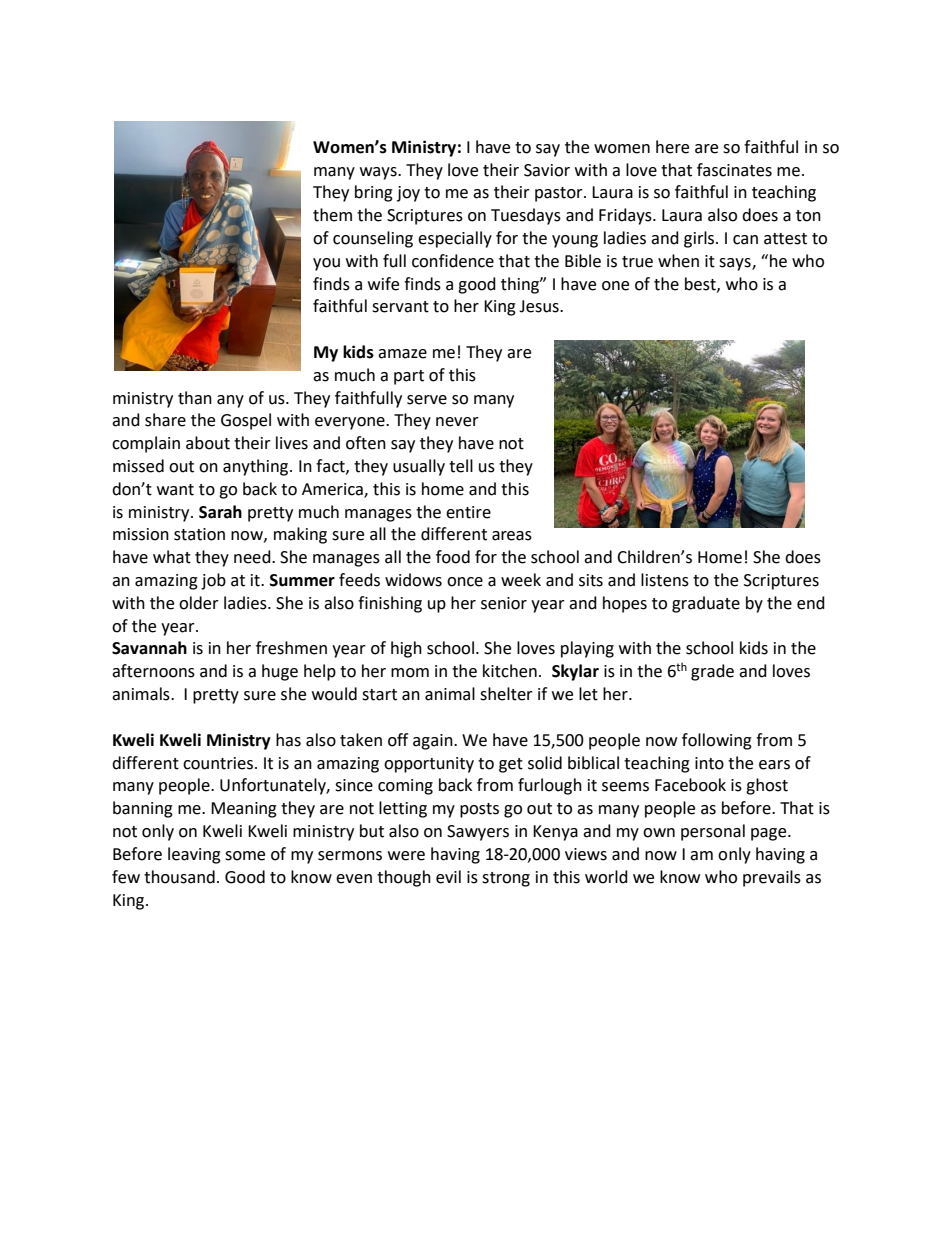  I want to click on them, so click(332, 215).
